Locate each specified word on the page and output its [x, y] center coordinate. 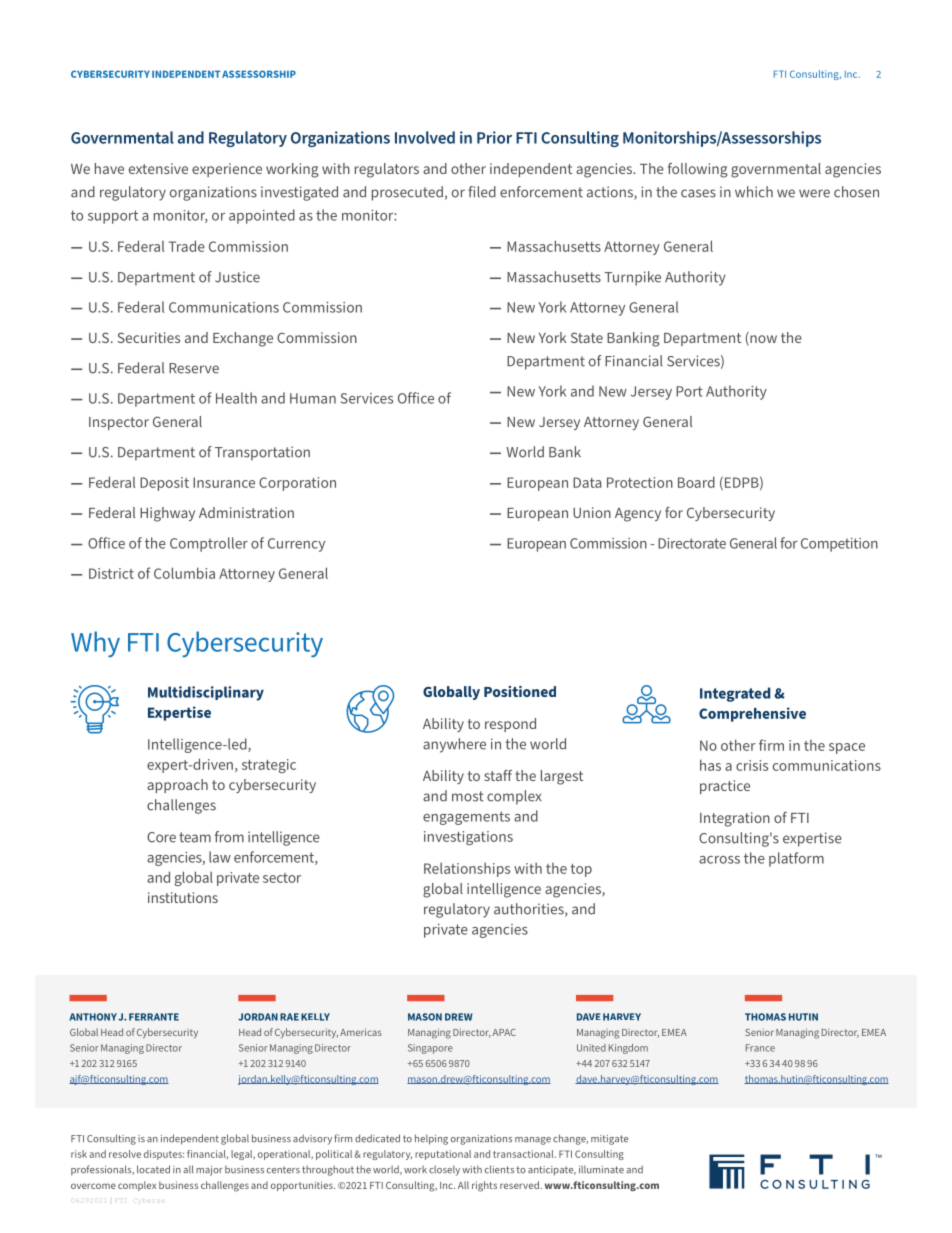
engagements [466, 818]
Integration [735, 819]
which [754, 192]
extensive [158, 168]
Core [161, 837]
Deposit [164, 484]
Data [587, 482]
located [153, 1169]
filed [482, 192]
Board [696, 482]
